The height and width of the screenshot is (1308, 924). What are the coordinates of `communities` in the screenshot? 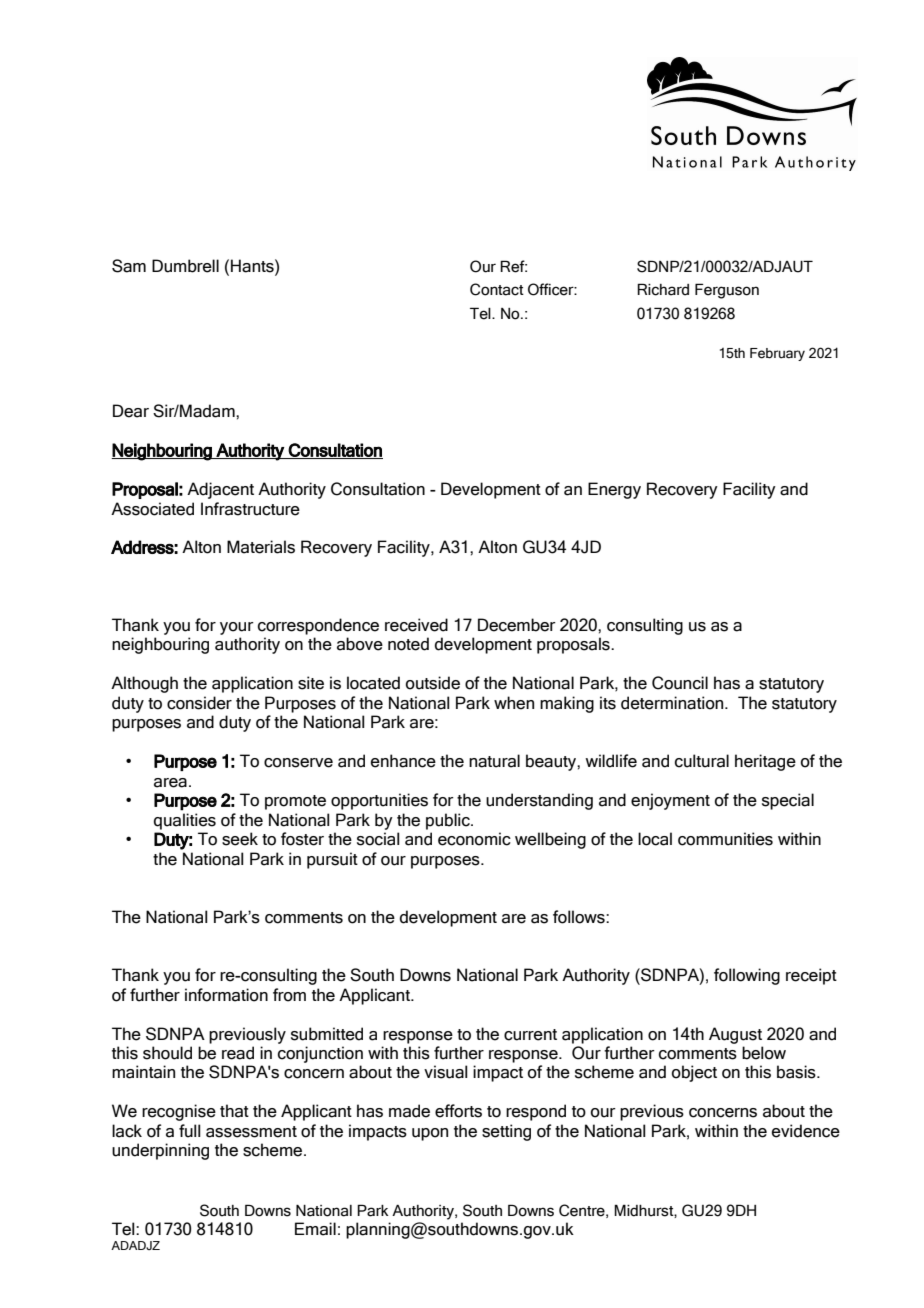 It's located at (725, 839).
